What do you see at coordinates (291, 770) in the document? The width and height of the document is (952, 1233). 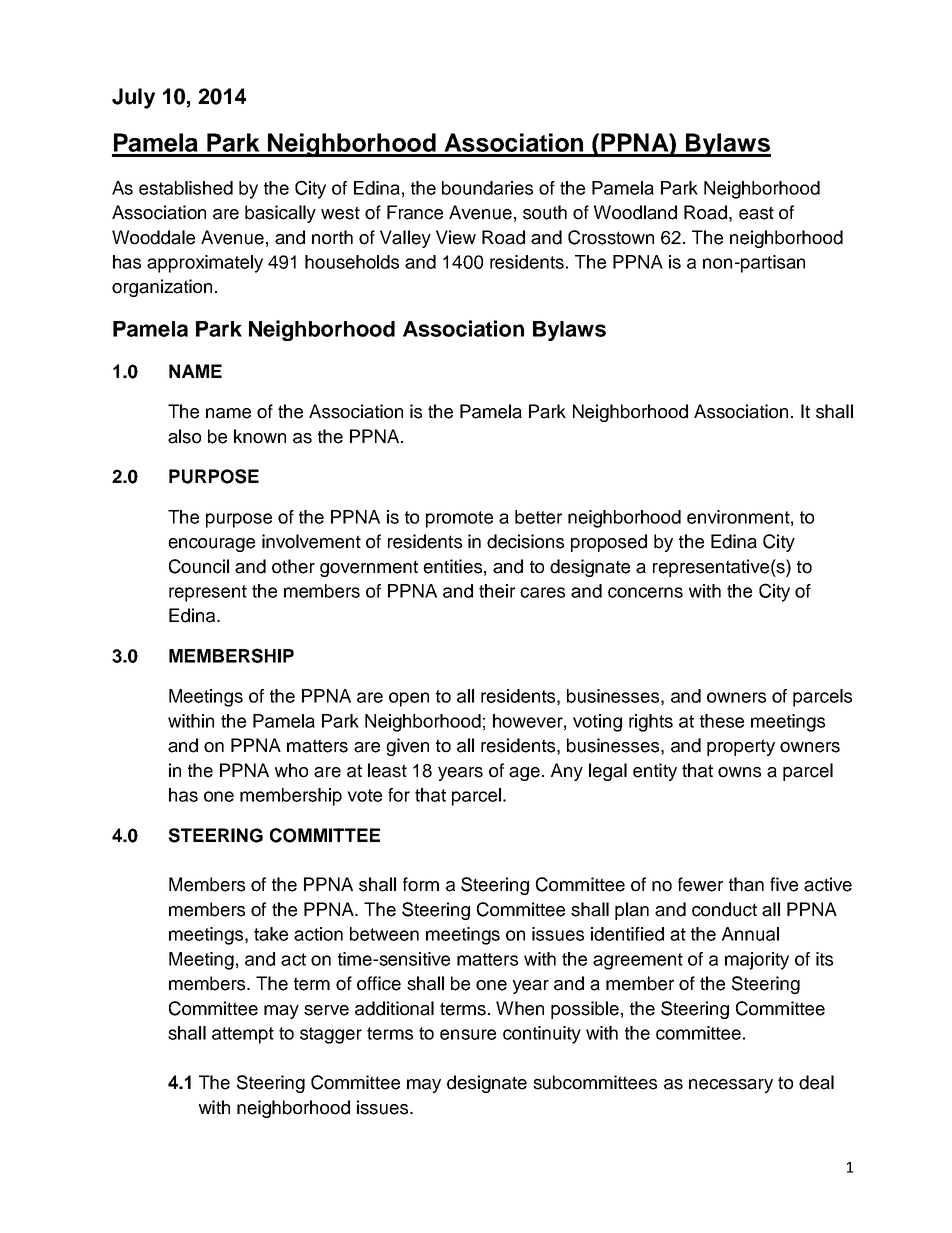 I see `who` at bounding box center [291, 770].
